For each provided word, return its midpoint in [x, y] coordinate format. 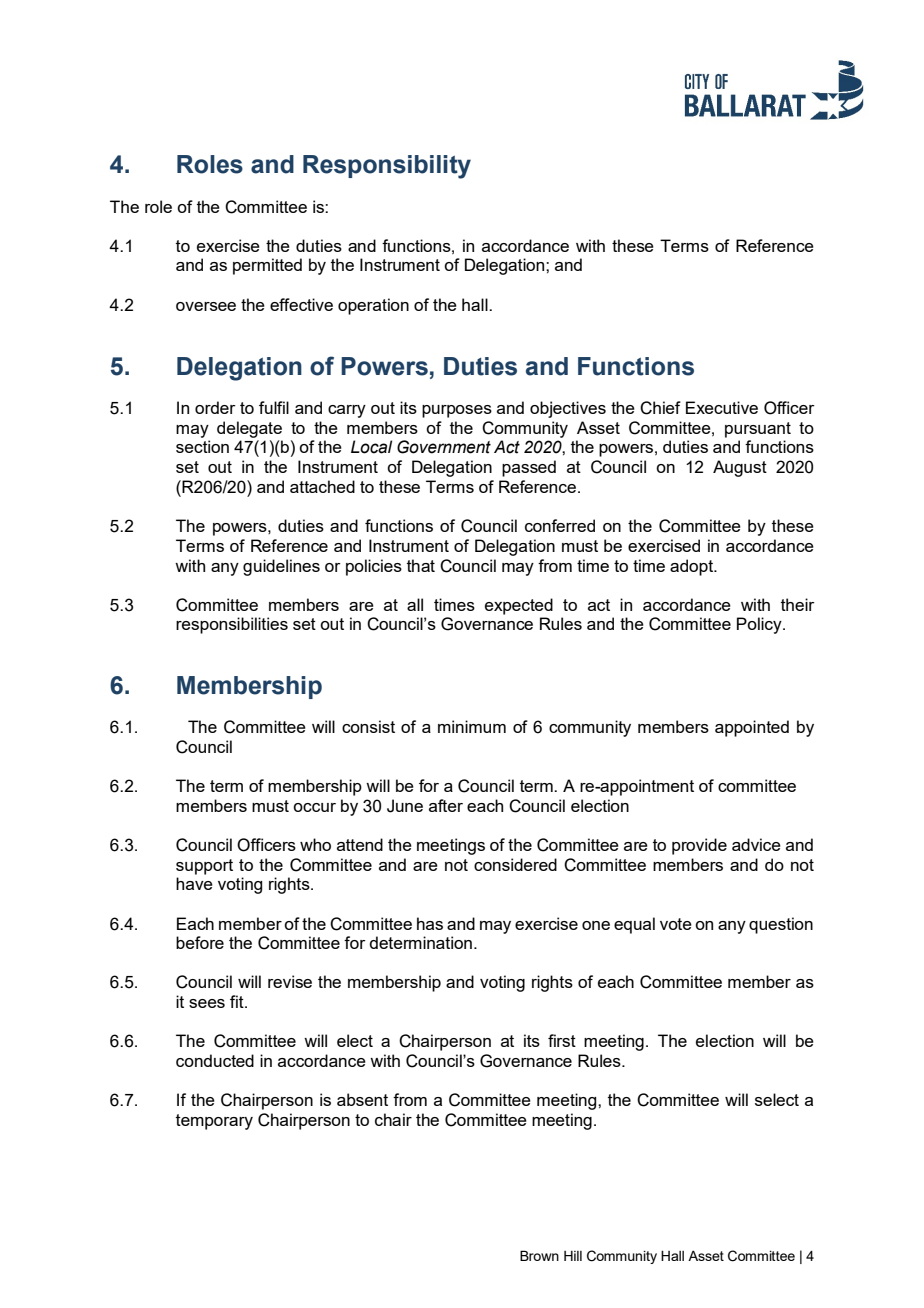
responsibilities [232, 625]
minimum [472, 726]
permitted [267, 266]
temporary [214, 1122]
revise [290, 981]
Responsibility [387, 167]
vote [676, 924]
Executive [722, 407]
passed [529, 468]
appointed [752, 728]
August [740, 468]
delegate [249, 429]
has [430, 923]
